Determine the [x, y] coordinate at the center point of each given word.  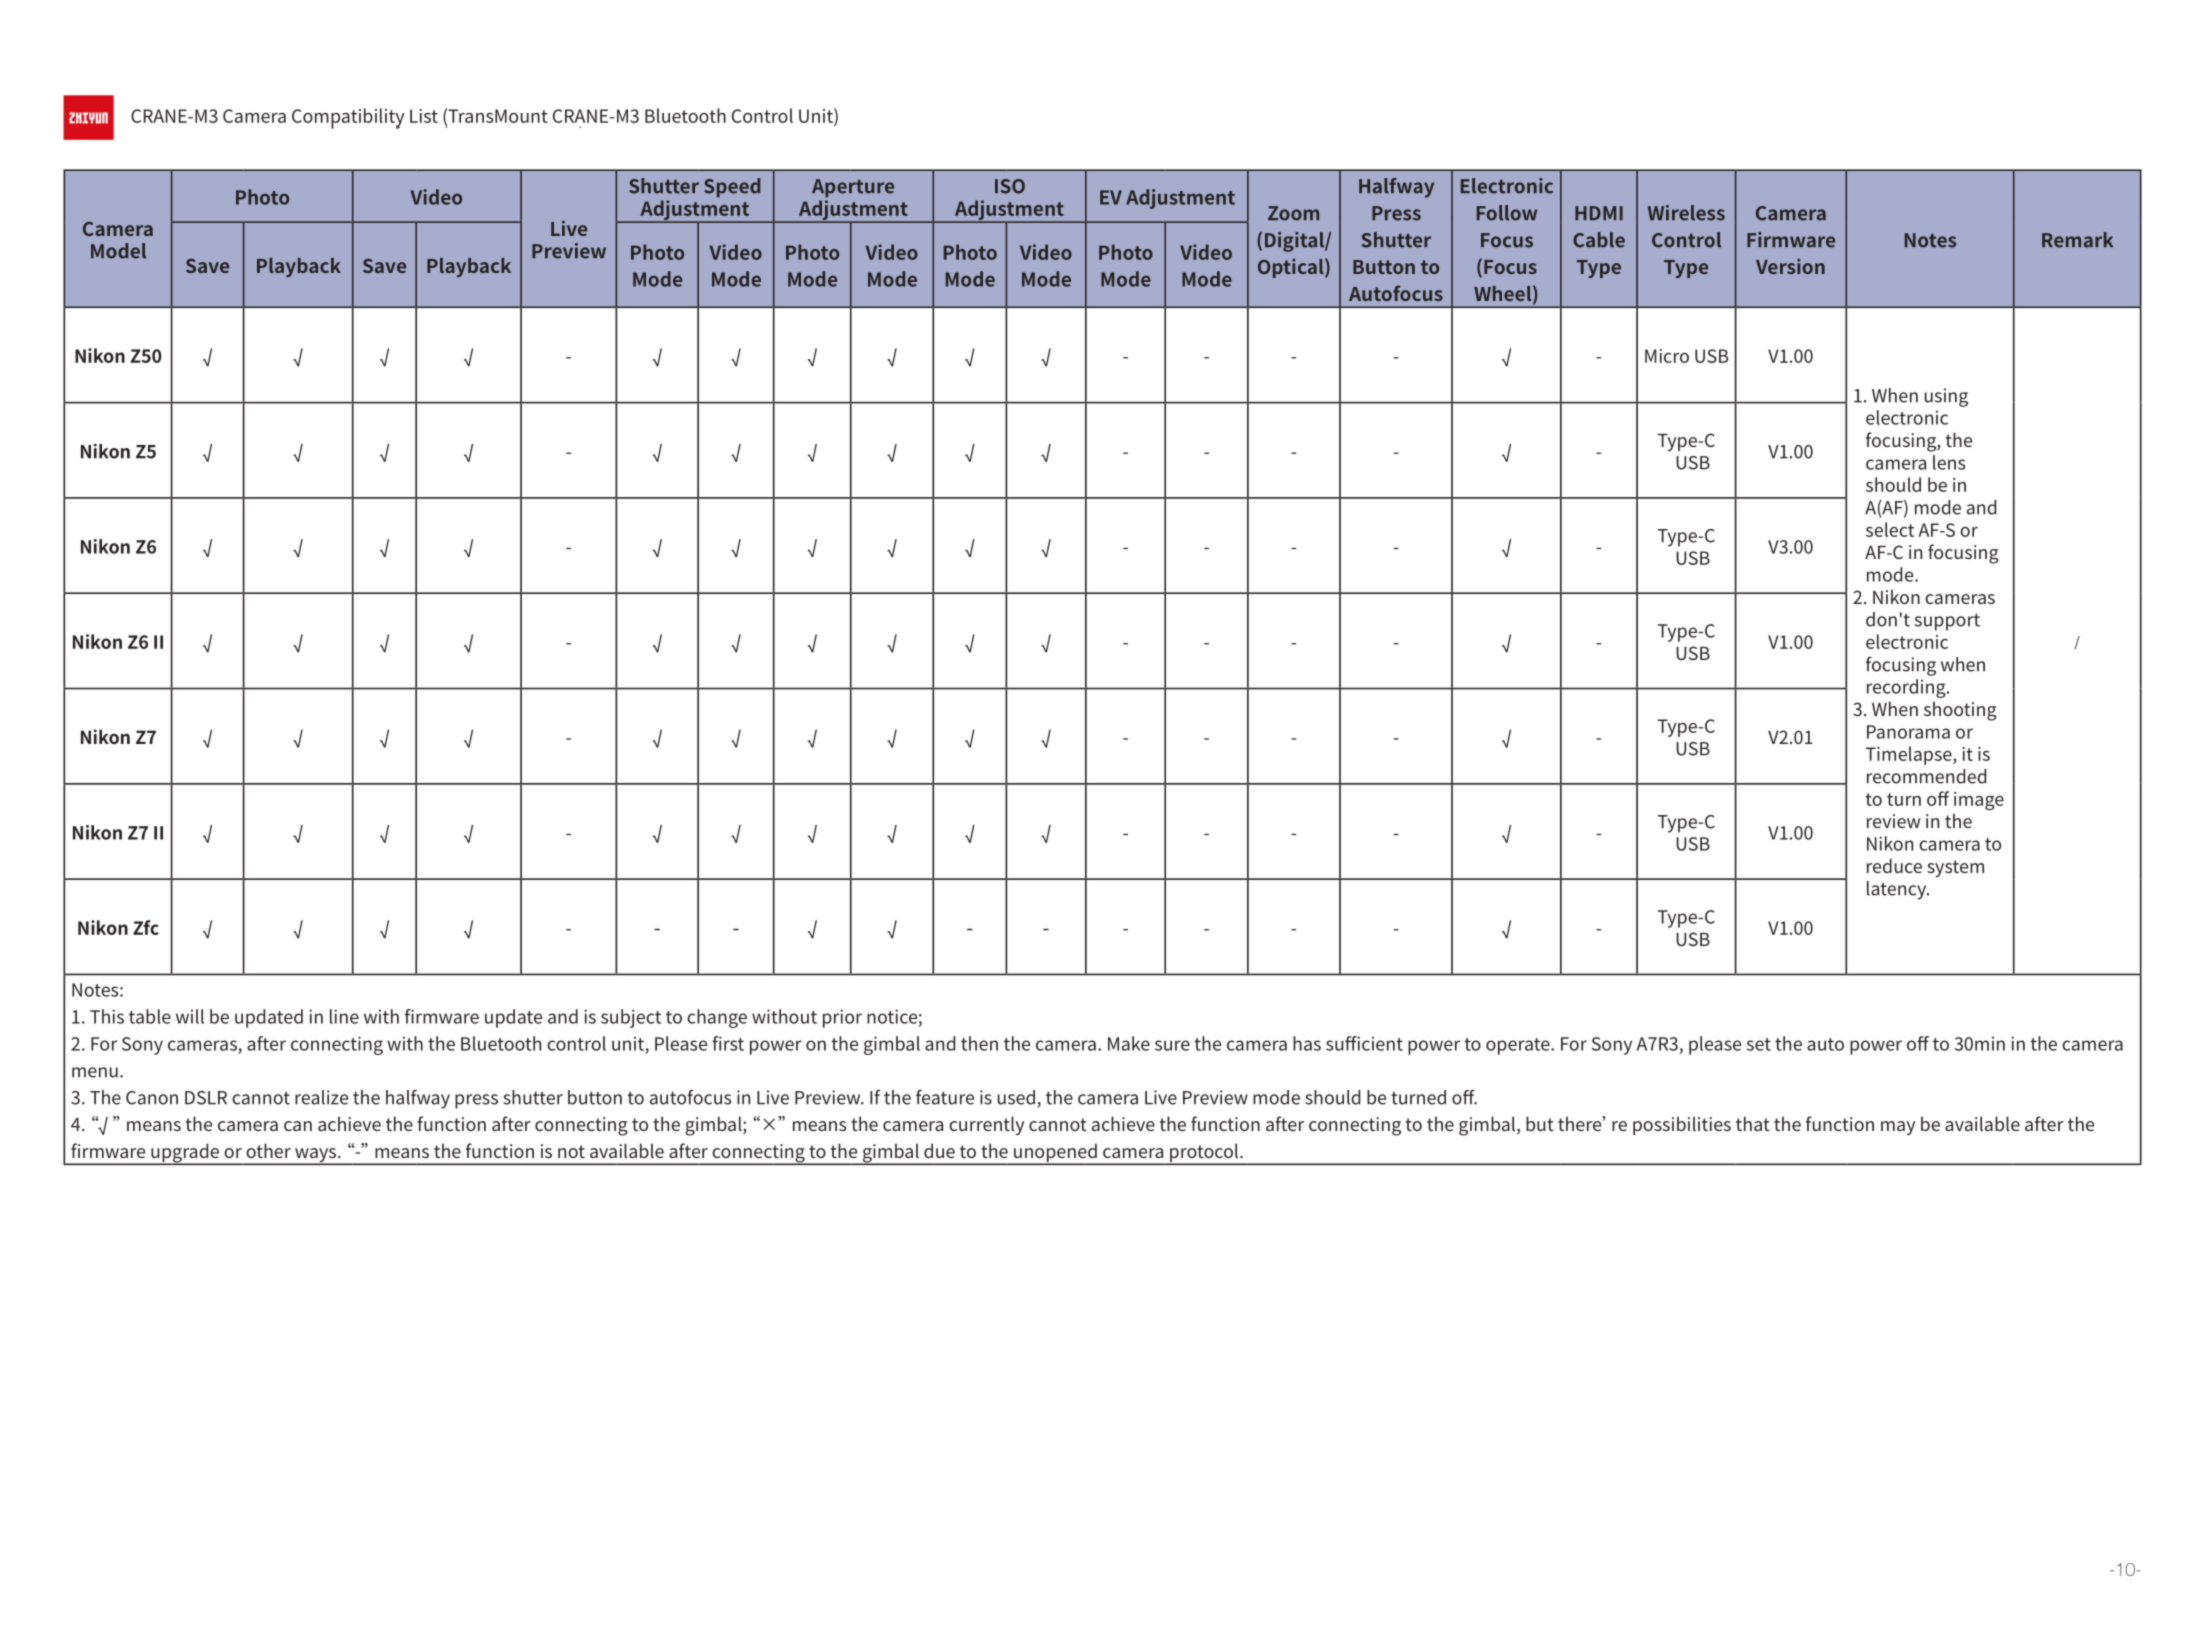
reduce [1894, 865]
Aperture [853, 188]
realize [321, 1097]
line [344, 1016]
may [1898, 1128]
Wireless [1686, 213]
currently [986, 1125]
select [1890, 529]
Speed [732, 188]
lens [1949, 462]
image [1979, 801]
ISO [1010, 186]
